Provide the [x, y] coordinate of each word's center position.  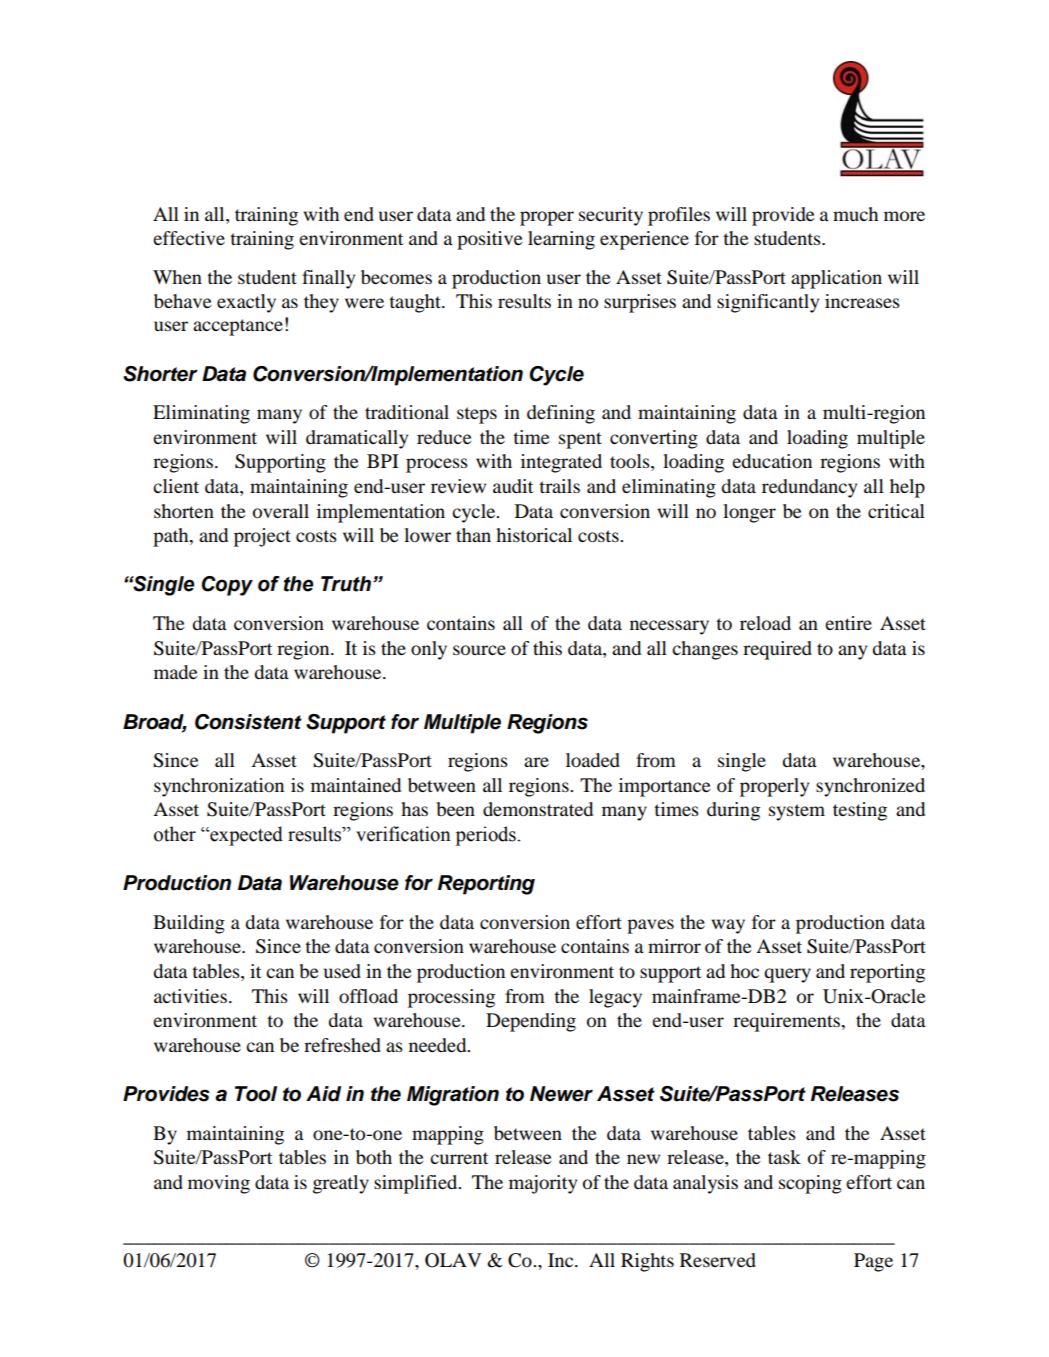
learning [561, 240]
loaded [593, 760]
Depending [531, 1022]
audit [513, 486]
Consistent [248, 722]
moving [219, 1184]
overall [281, 511]
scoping [810, 1184]
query [787, 975]
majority [543, 1184]
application [836, 279]
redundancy [809, 488]
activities [190, 996]
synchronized [870, 787]
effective [189, 238]
